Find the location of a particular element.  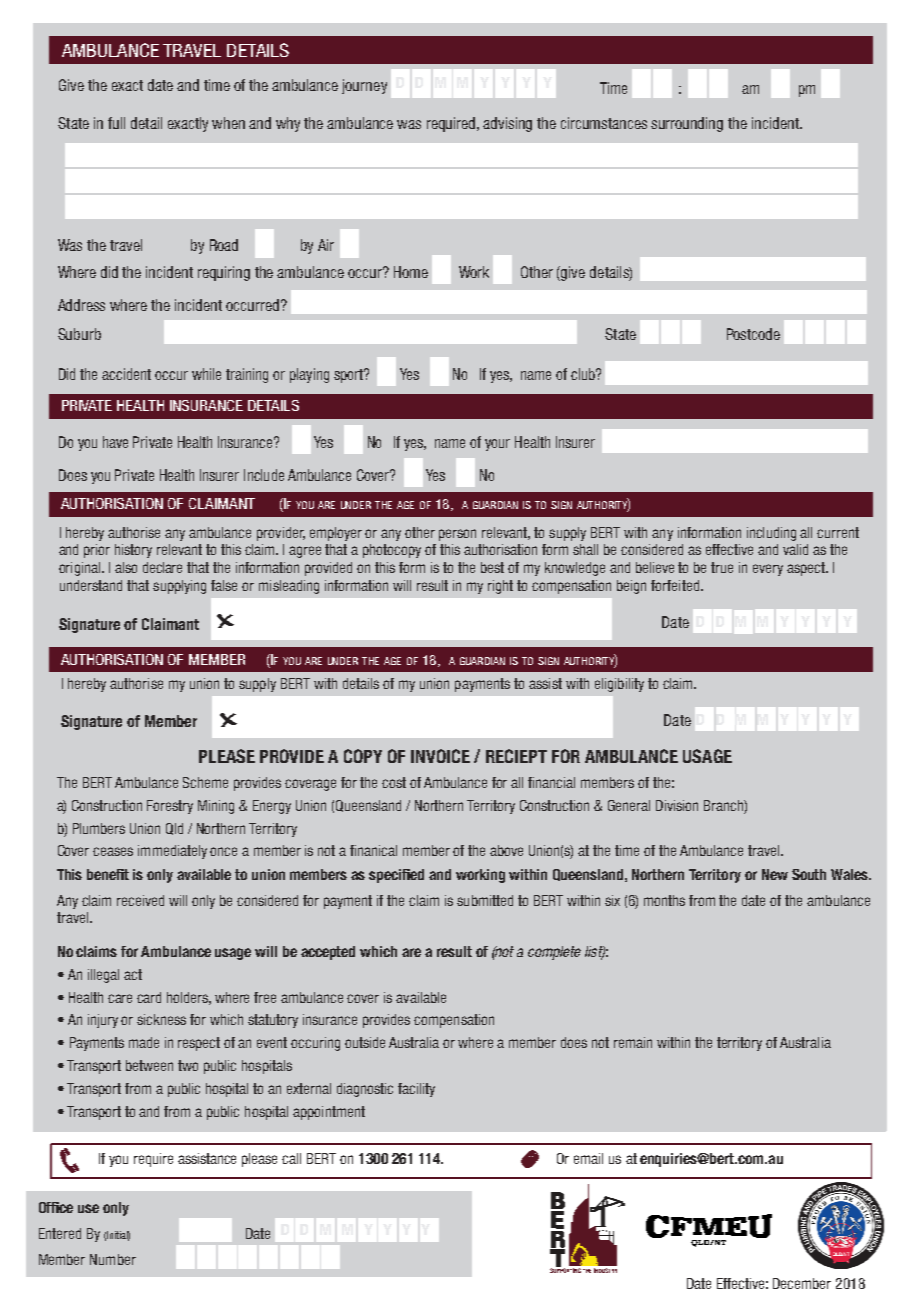

including is located at coordinates (771, 534).
